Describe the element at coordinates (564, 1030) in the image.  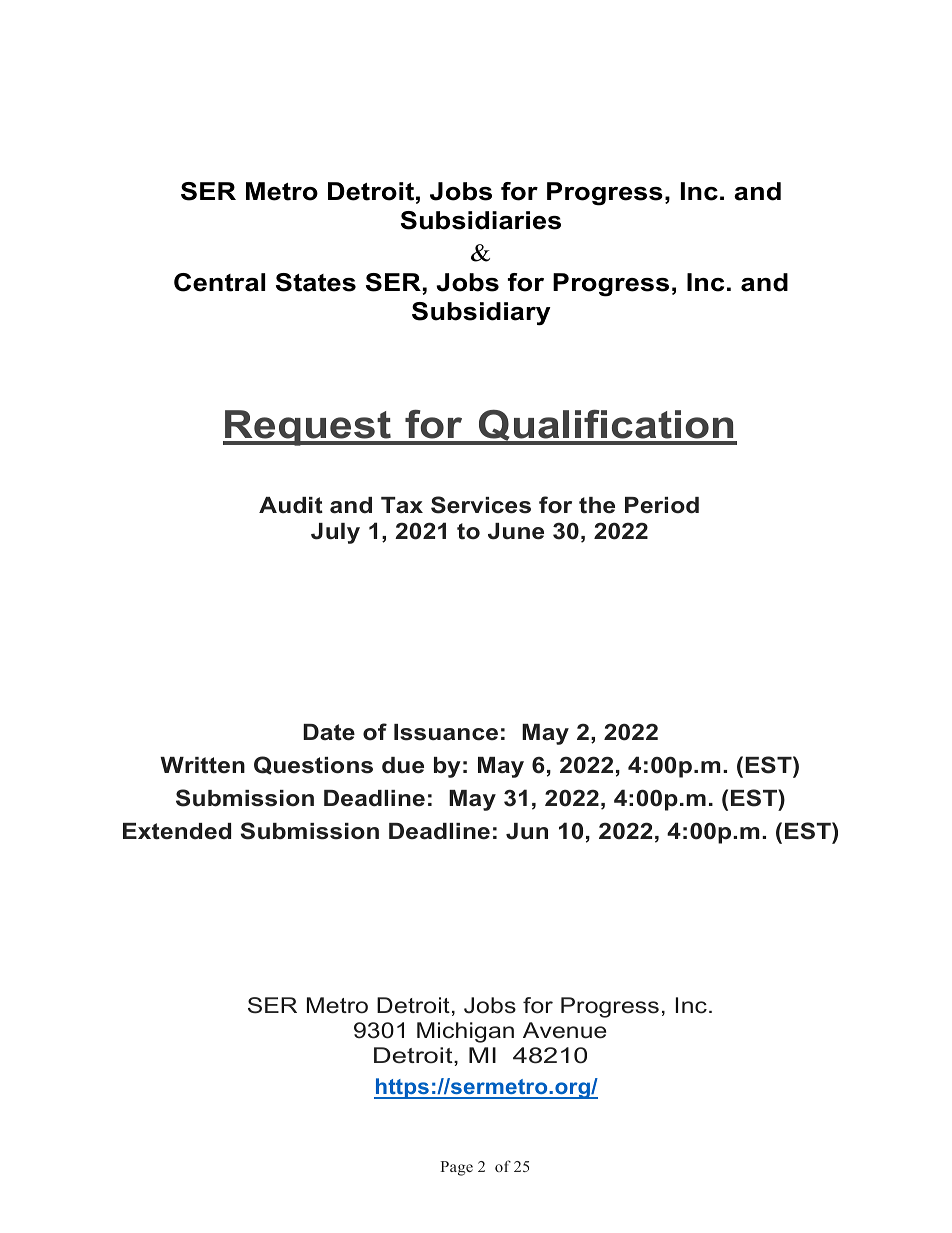
I see `Avenue` at that location.
